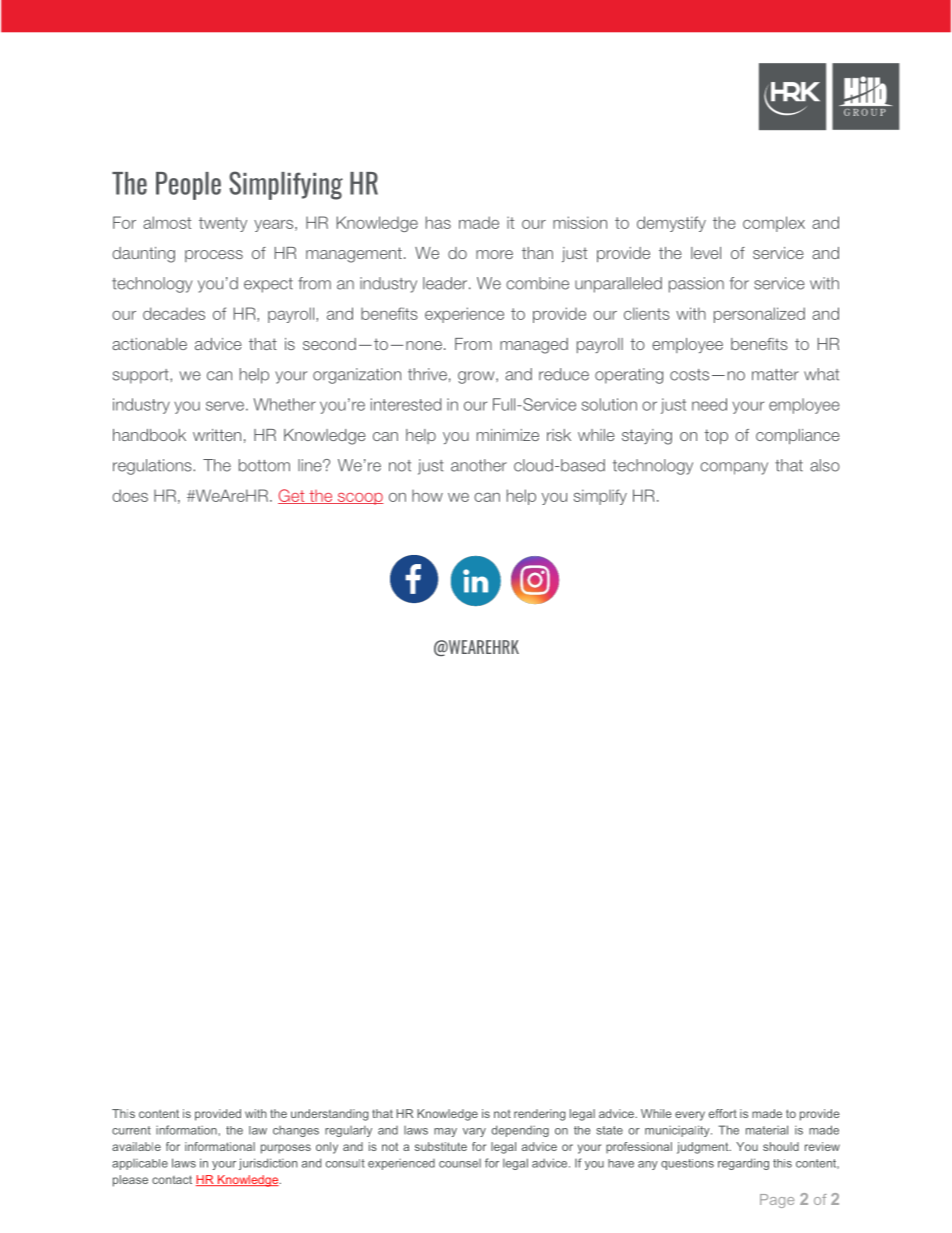  I want to click on company, so click(734, 468).
